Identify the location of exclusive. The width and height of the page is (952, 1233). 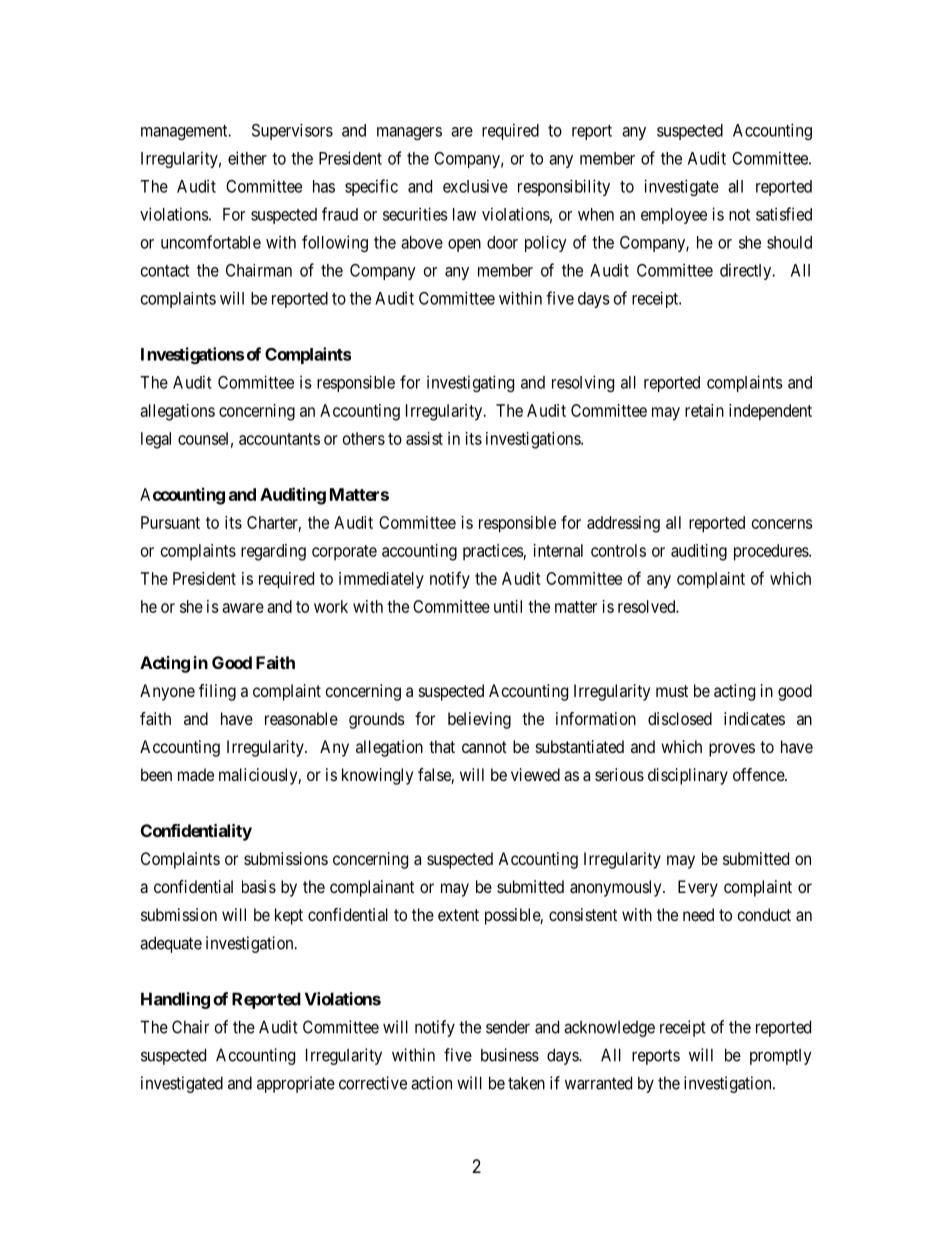
(475, 186).
